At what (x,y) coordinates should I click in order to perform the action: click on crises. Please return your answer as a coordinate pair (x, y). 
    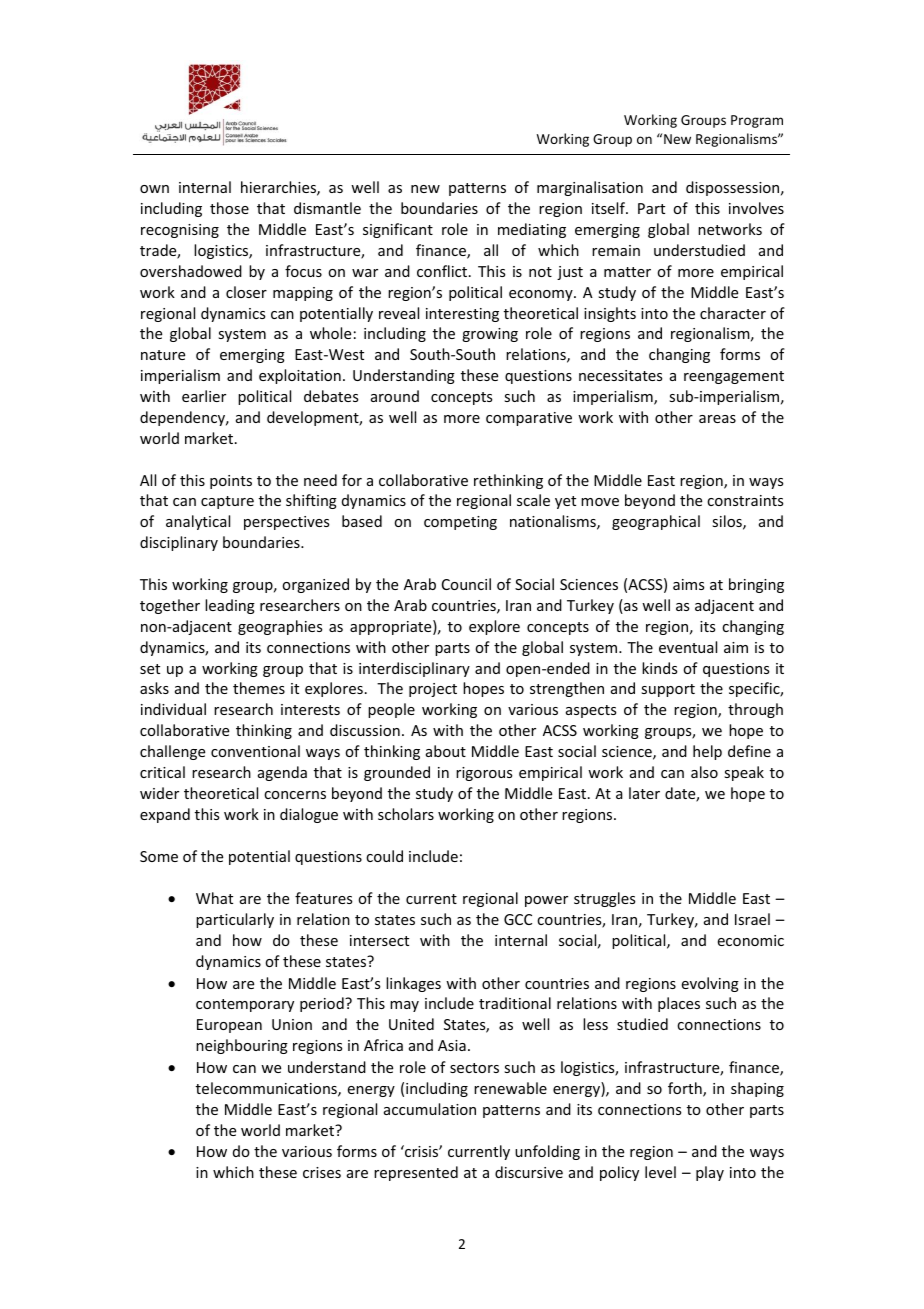
    Looking at the image, I should click on (322, 1172).
